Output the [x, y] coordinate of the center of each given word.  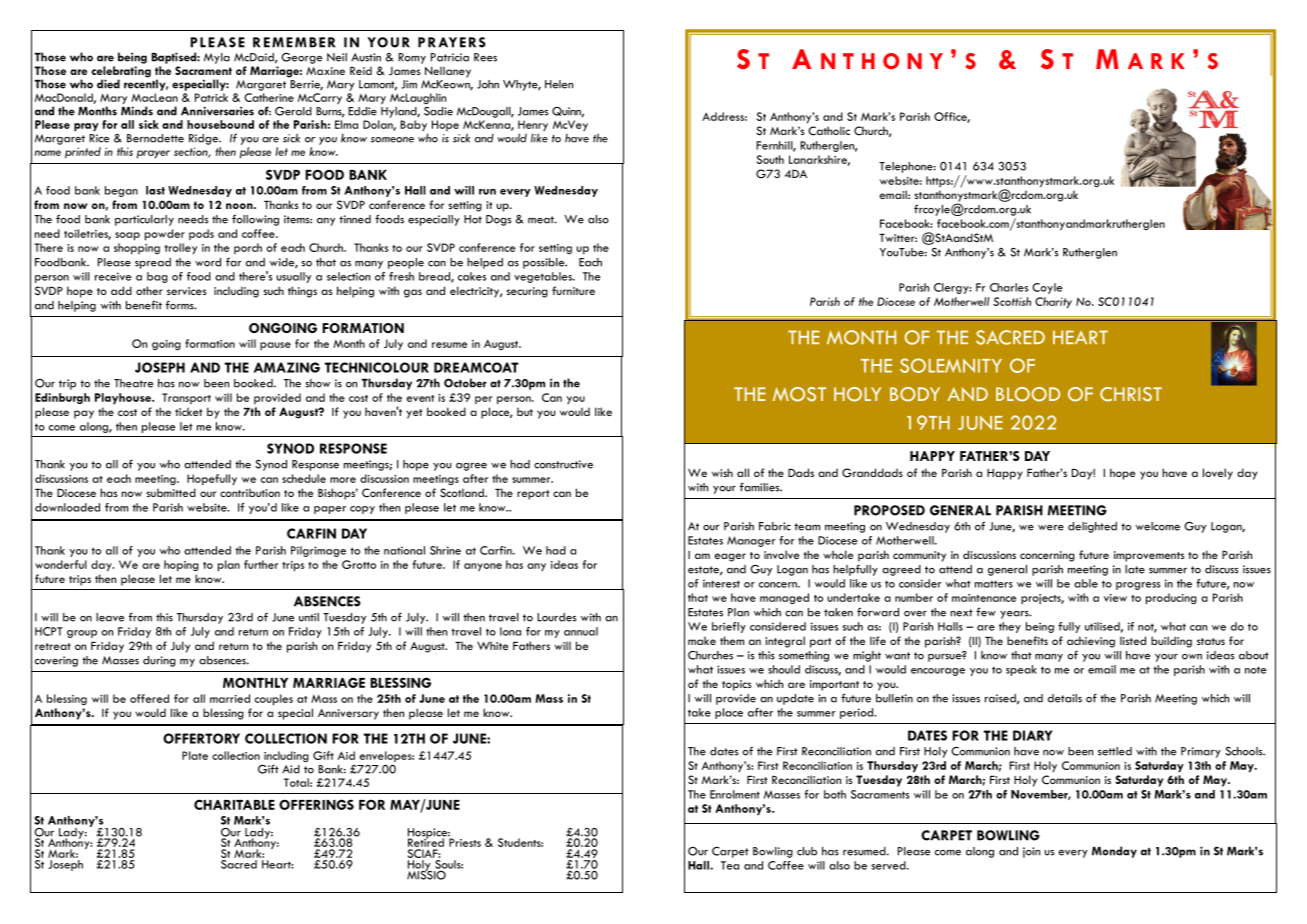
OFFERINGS [316, 804]
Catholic [829, 131]
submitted [171, 492]
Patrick [211, 97]
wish [722, 472]
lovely [1218, 474]
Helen [559, 84]
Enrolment [735, 794]
